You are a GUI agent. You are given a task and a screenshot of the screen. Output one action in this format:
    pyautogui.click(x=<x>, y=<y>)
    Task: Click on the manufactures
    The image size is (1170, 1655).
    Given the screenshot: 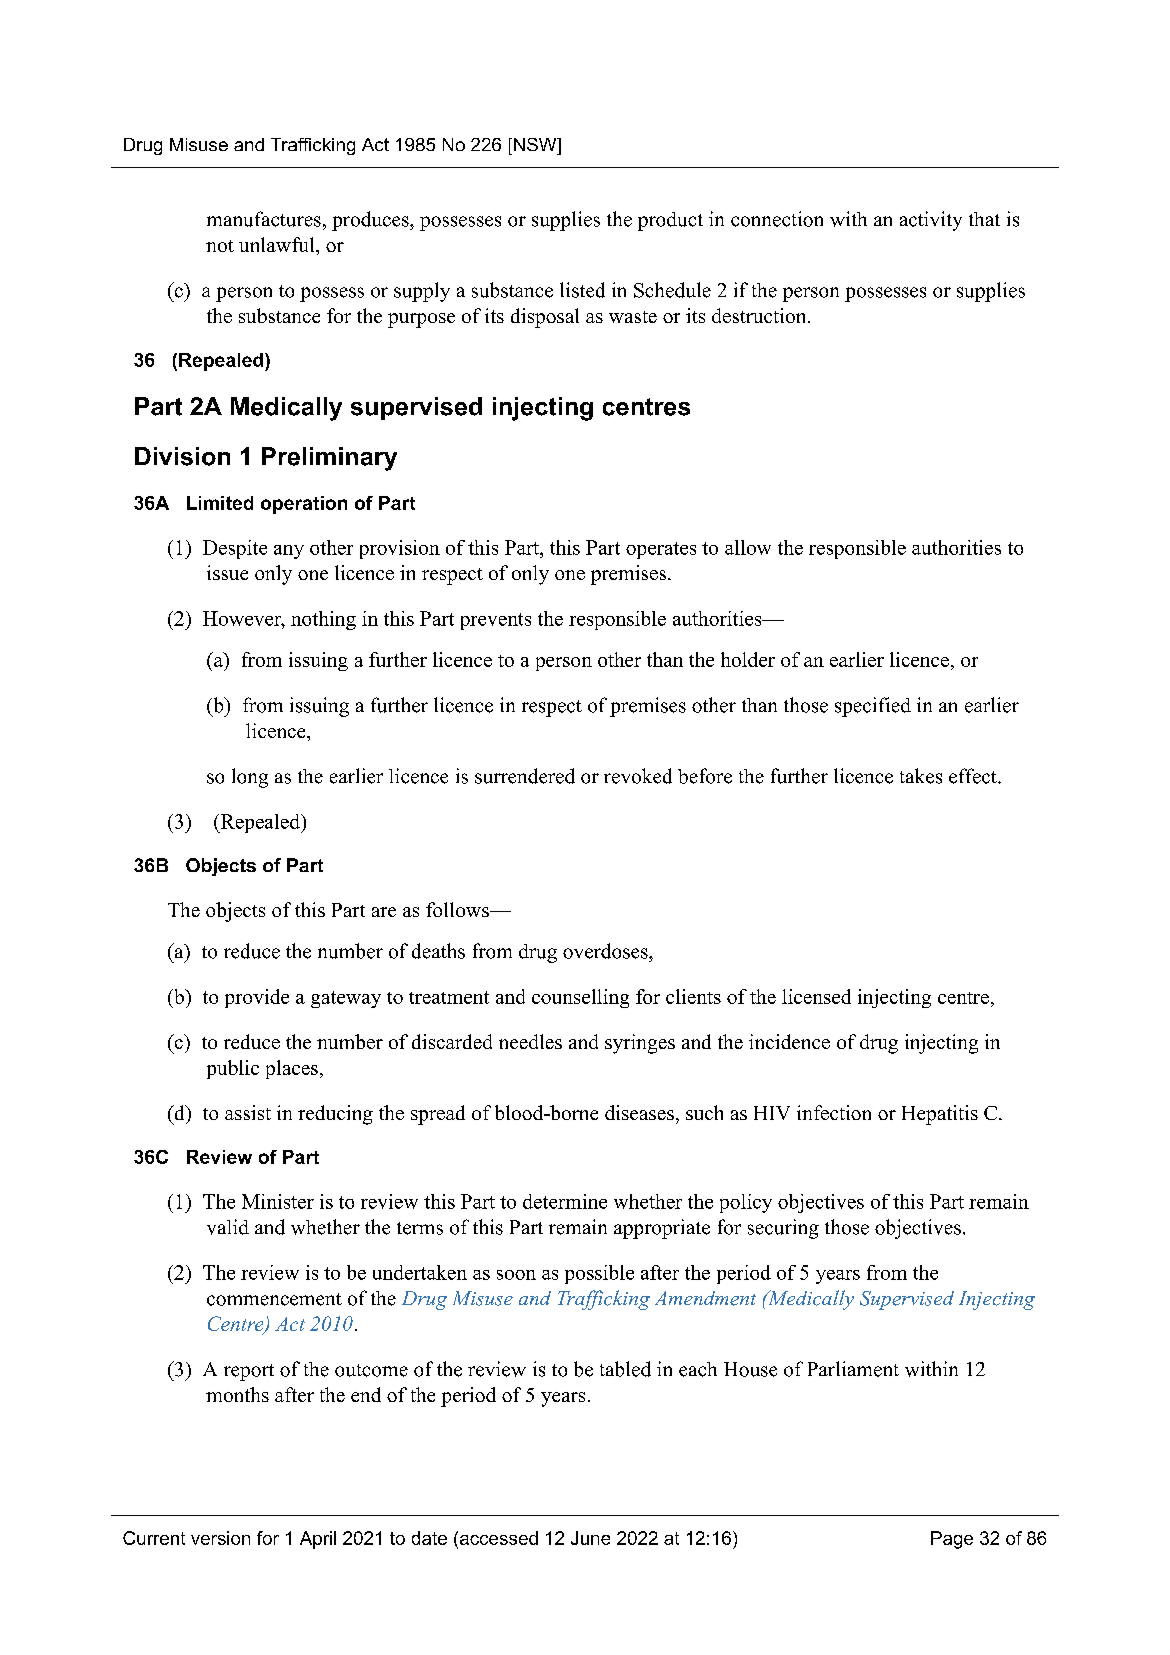 What is the action you would take?
    pyautogui.click(x=264, y=219)
